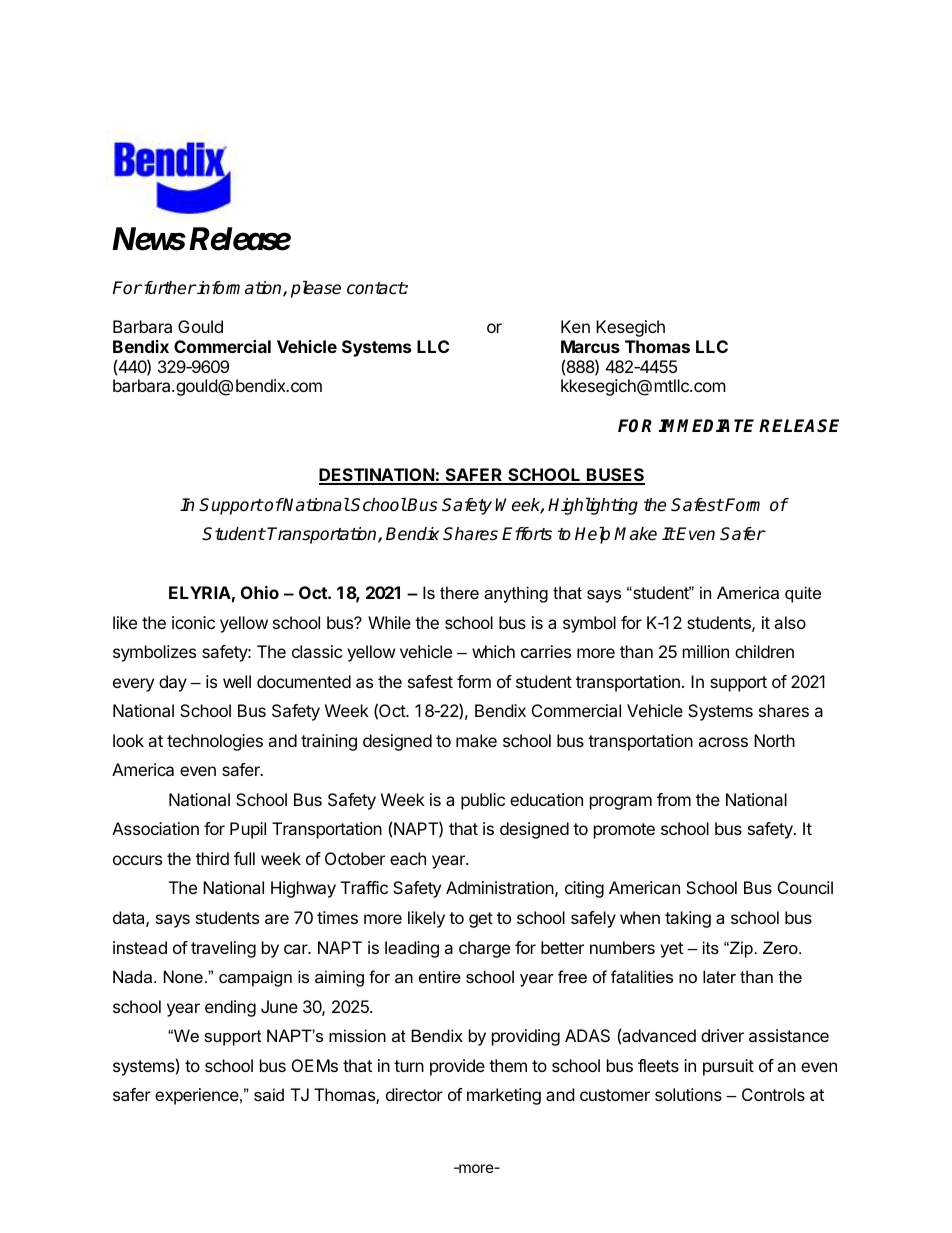  Describe the element at coordinates (269, 1094) in the image. I see `said` at that location.
